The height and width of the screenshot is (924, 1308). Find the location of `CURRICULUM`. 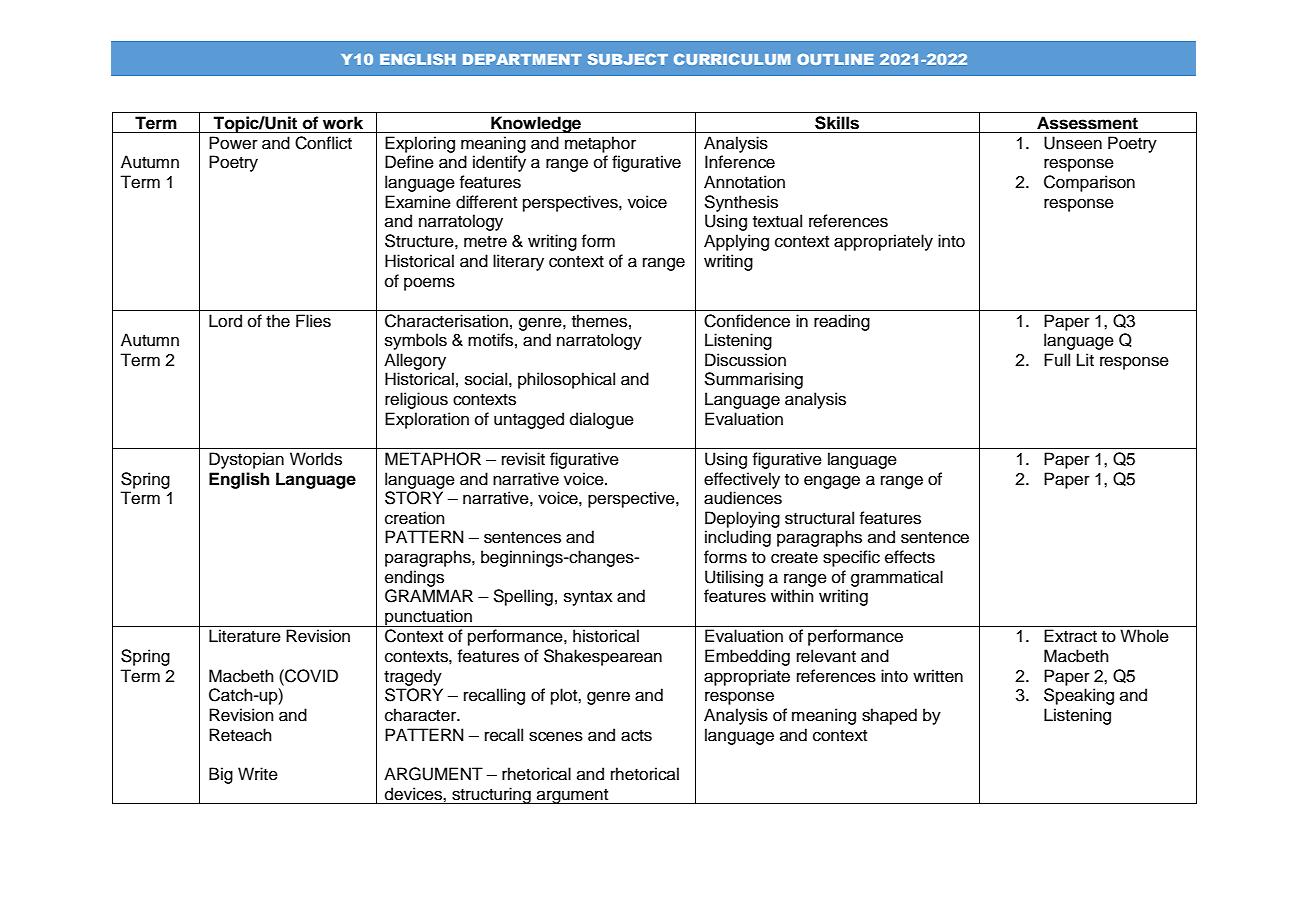

CURRICULUM is located at coordinates (732, 59).
